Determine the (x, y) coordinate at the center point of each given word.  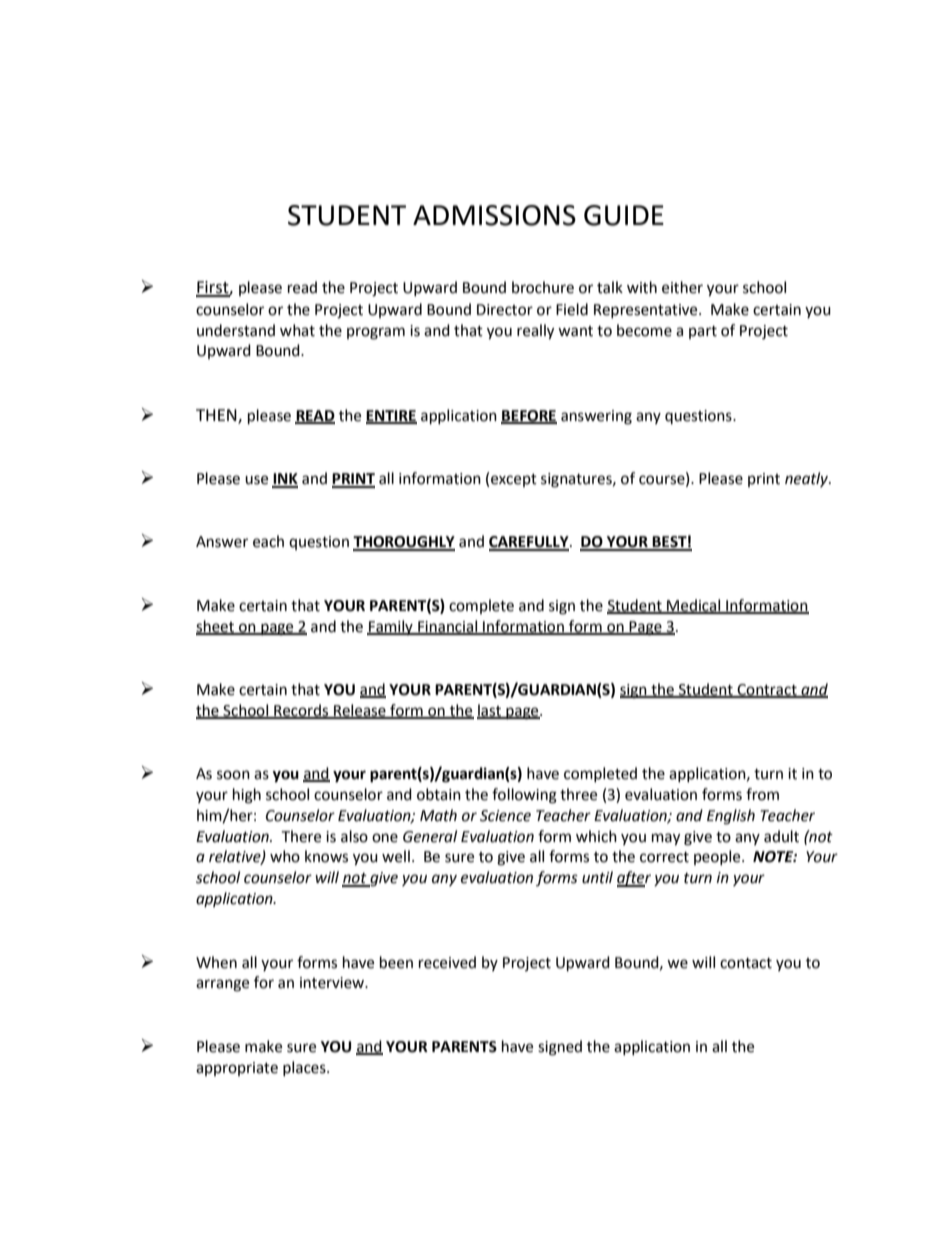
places (305, 1068)
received (447, 962)
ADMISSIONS (494, 215)
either (682, 287)
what (297, 330)
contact (746, 963)
